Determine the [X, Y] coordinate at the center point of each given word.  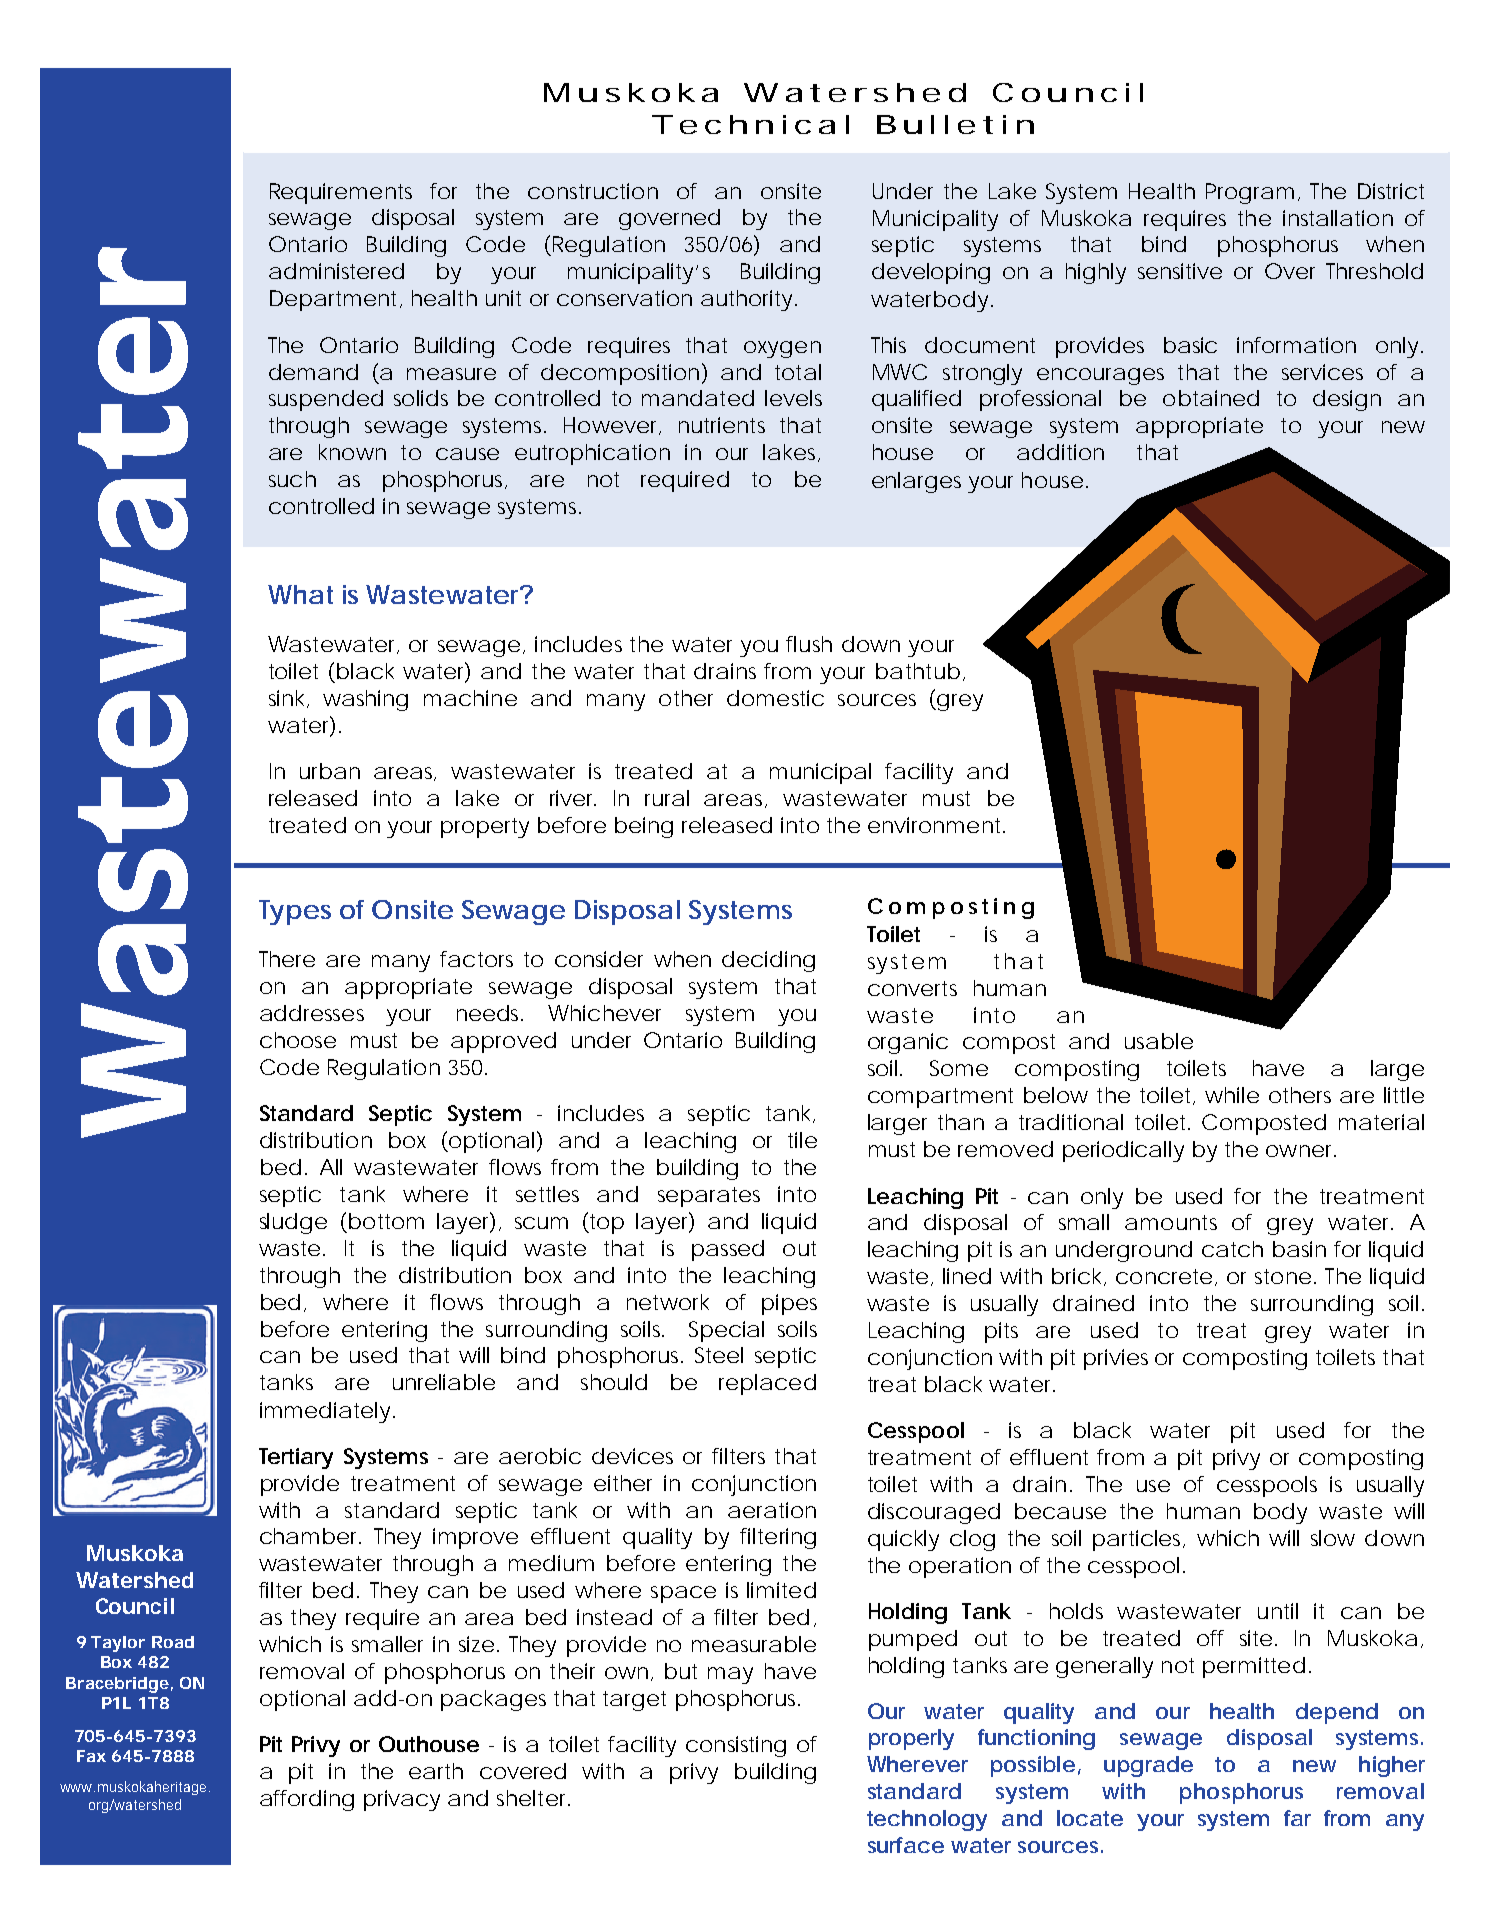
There [287, 959]
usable [1159, 1041]
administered [336, 271]
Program [1250, 193]
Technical [750, 124]
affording [307, 1800]
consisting [736, 1746]
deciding [768, 961]
